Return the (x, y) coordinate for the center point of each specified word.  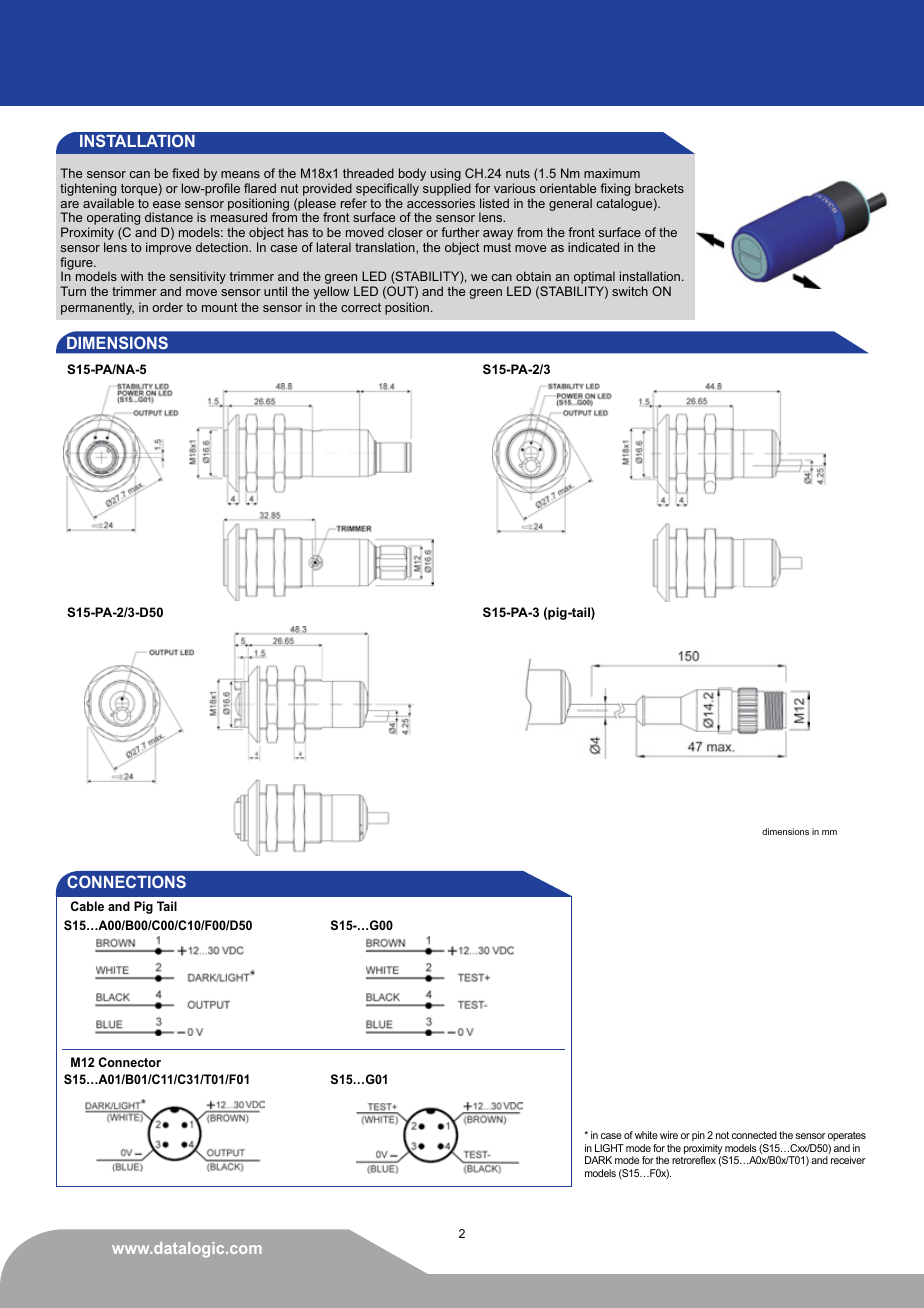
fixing (615, 191)
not (722, 1135)
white (646, 1135)
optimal (594, 279)
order (167, 307)
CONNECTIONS (125, 881)
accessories (441, 203)
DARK (598, 1160)
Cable (87, 906)
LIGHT (609, 1148)
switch (630, 291)
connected (754, 1135)
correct (361, 307)
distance (169, 217)
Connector (130, 1062)
